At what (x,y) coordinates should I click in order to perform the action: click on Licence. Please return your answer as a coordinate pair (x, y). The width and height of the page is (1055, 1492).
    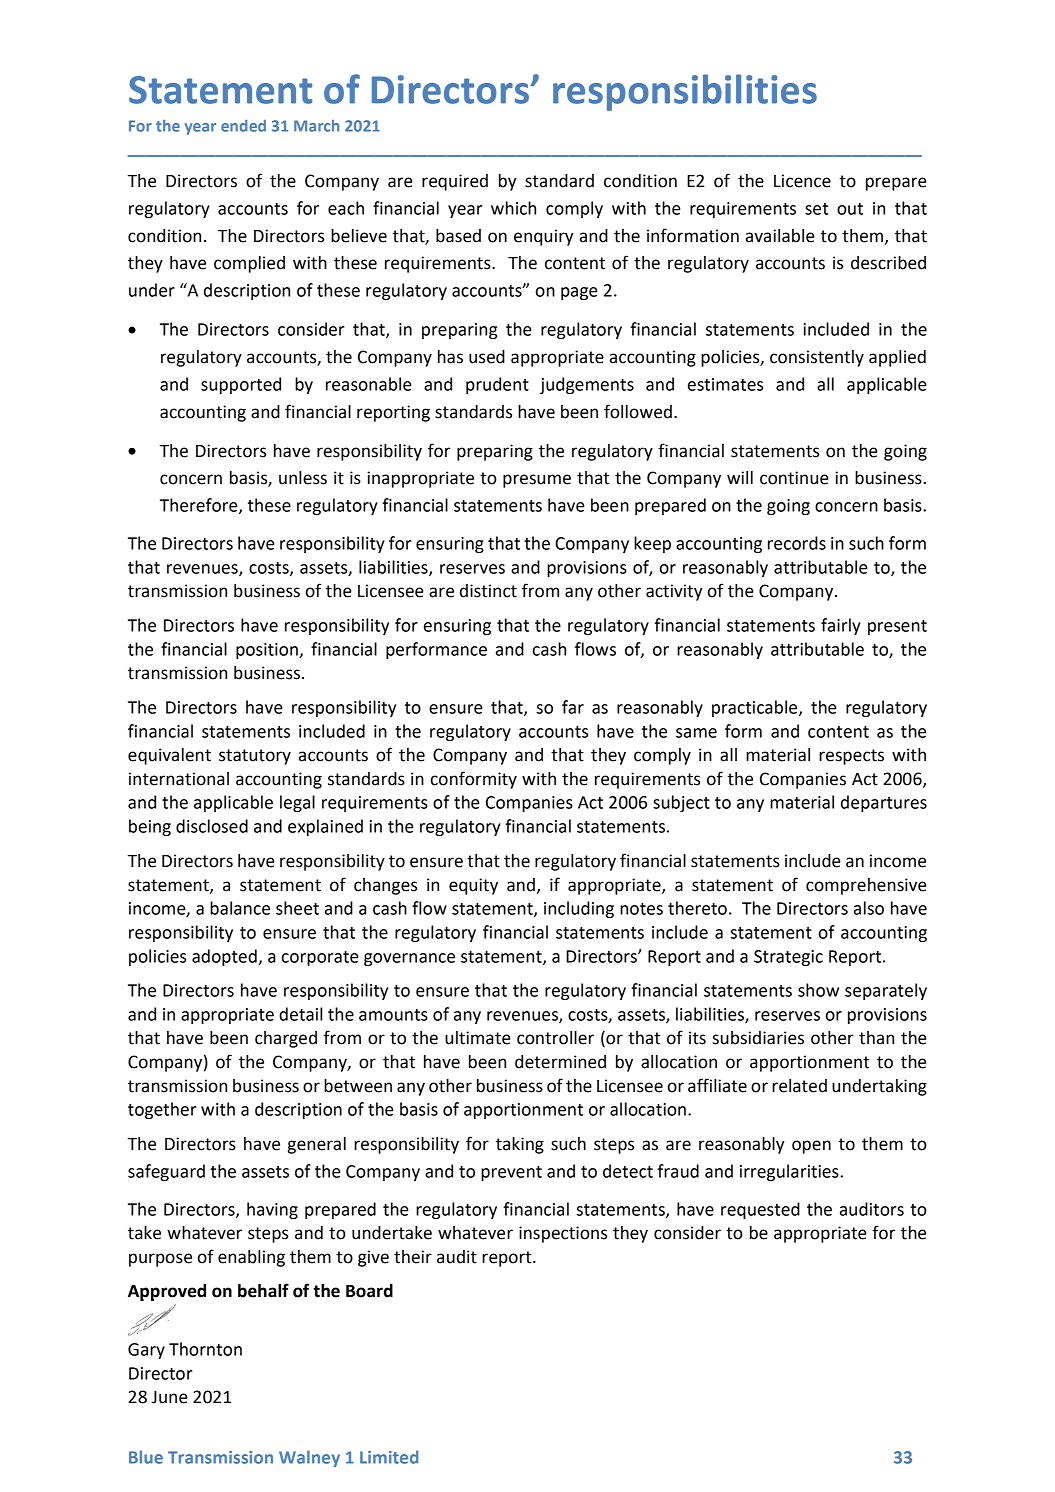
    Looking at the image, I should click on (802, 181).
